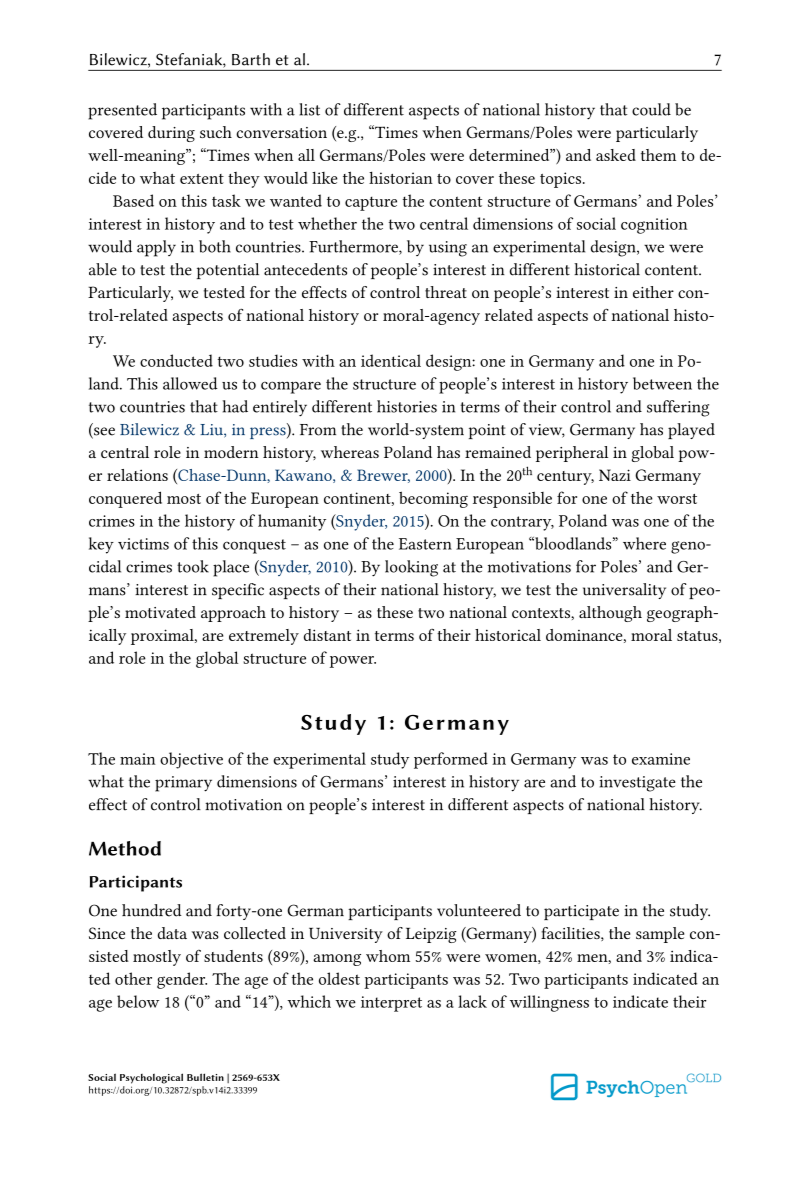  I want to click on interpret, so click(391, 1004).
